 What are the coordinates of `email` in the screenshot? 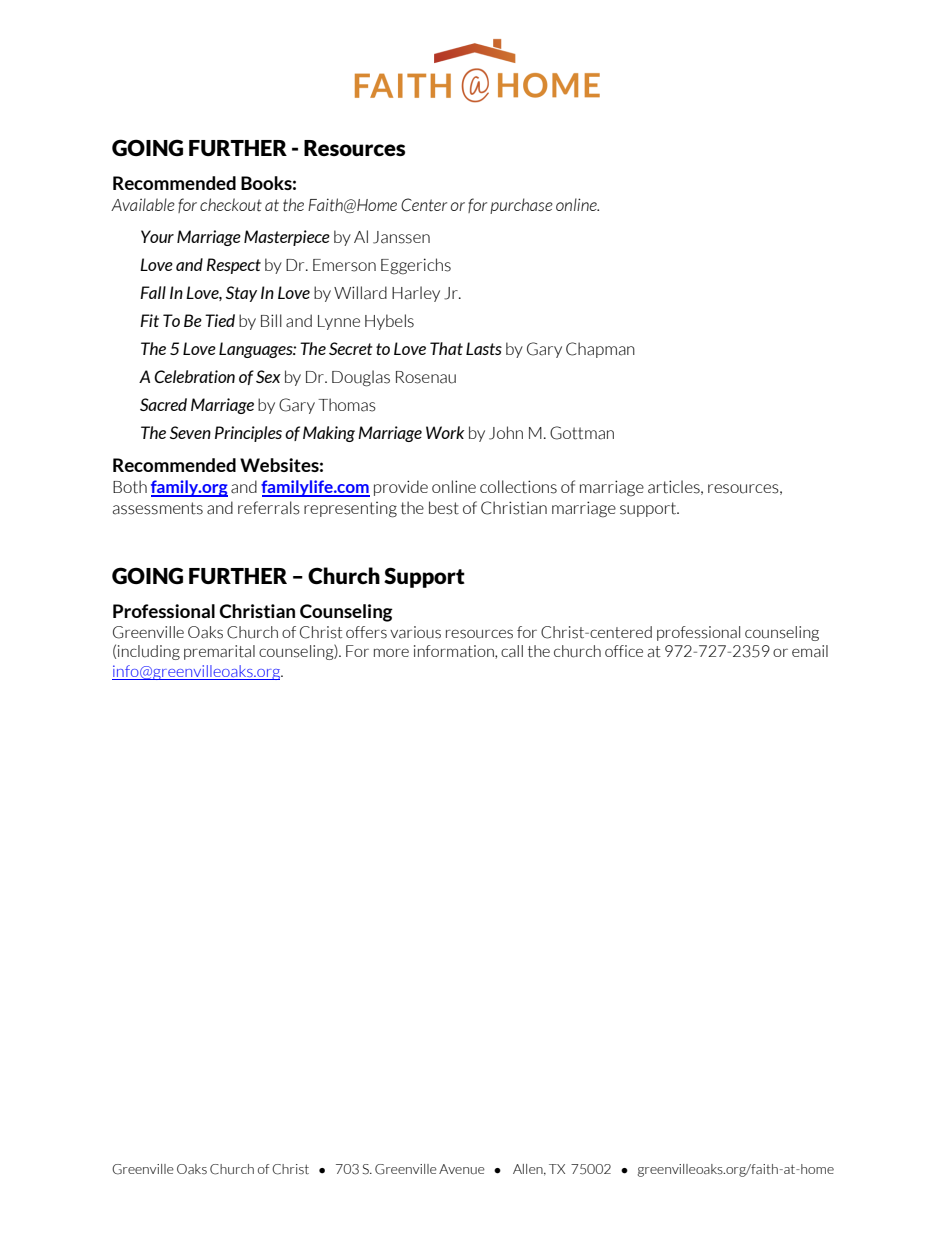 It's located at (810, 651).
